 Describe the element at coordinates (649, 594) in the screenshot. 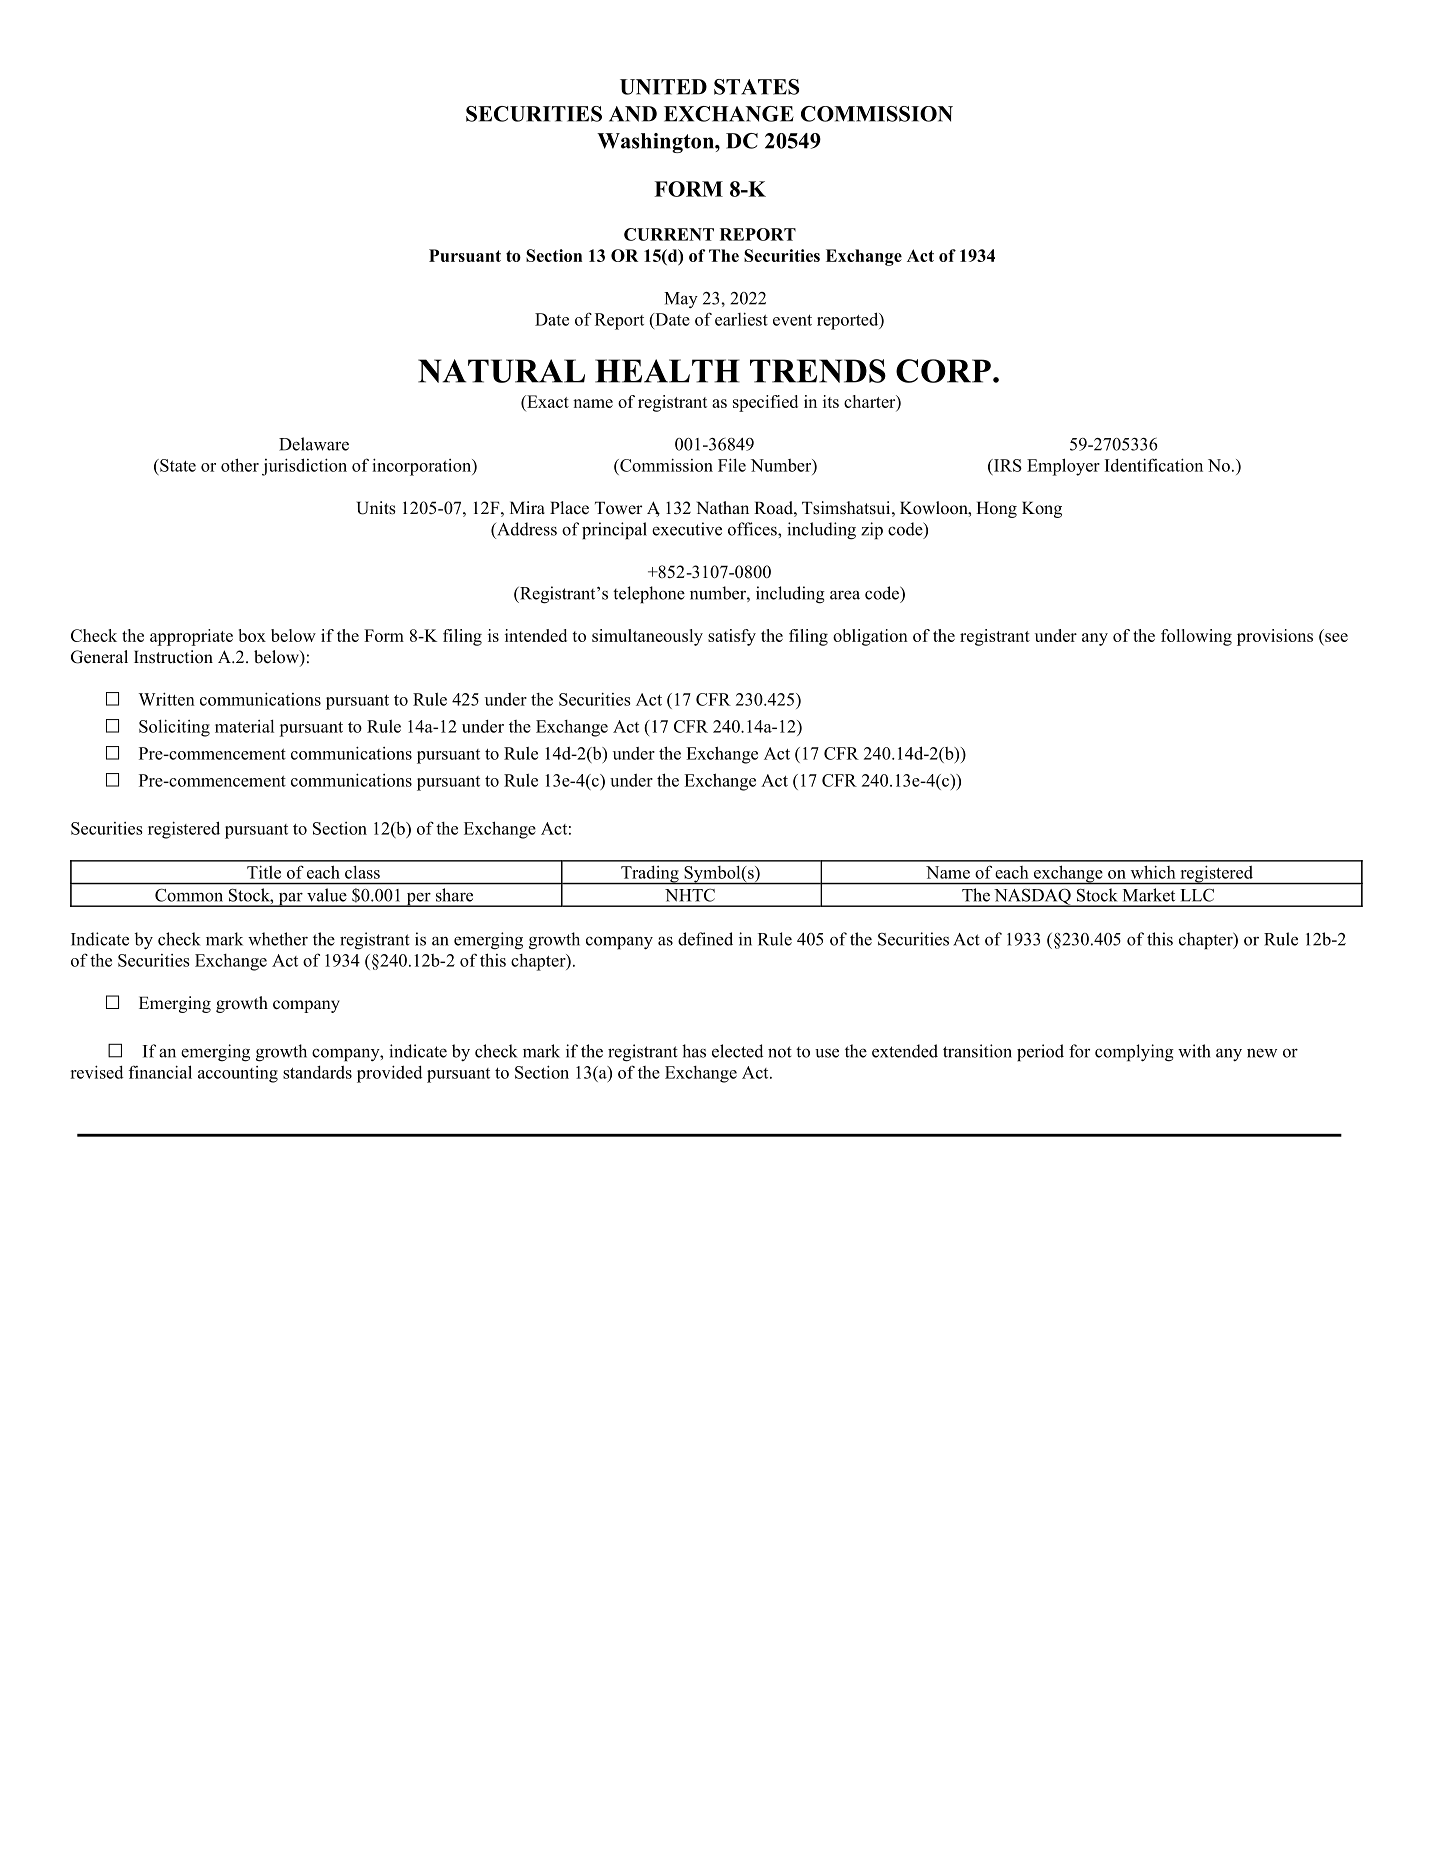

I see `telephone` at that location.
